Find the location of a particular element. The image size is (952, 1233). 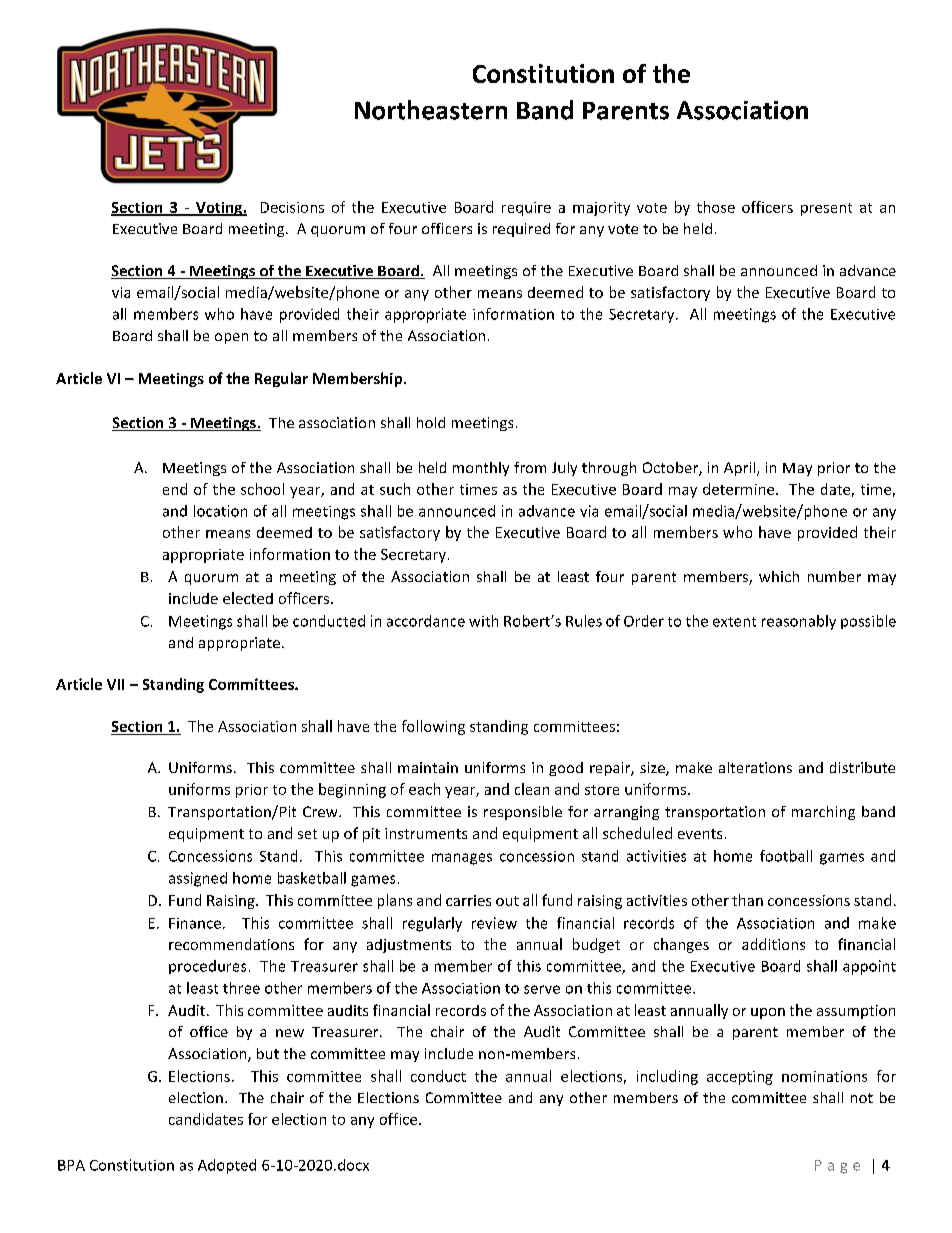

including is located at coordinates (667, 1077).
